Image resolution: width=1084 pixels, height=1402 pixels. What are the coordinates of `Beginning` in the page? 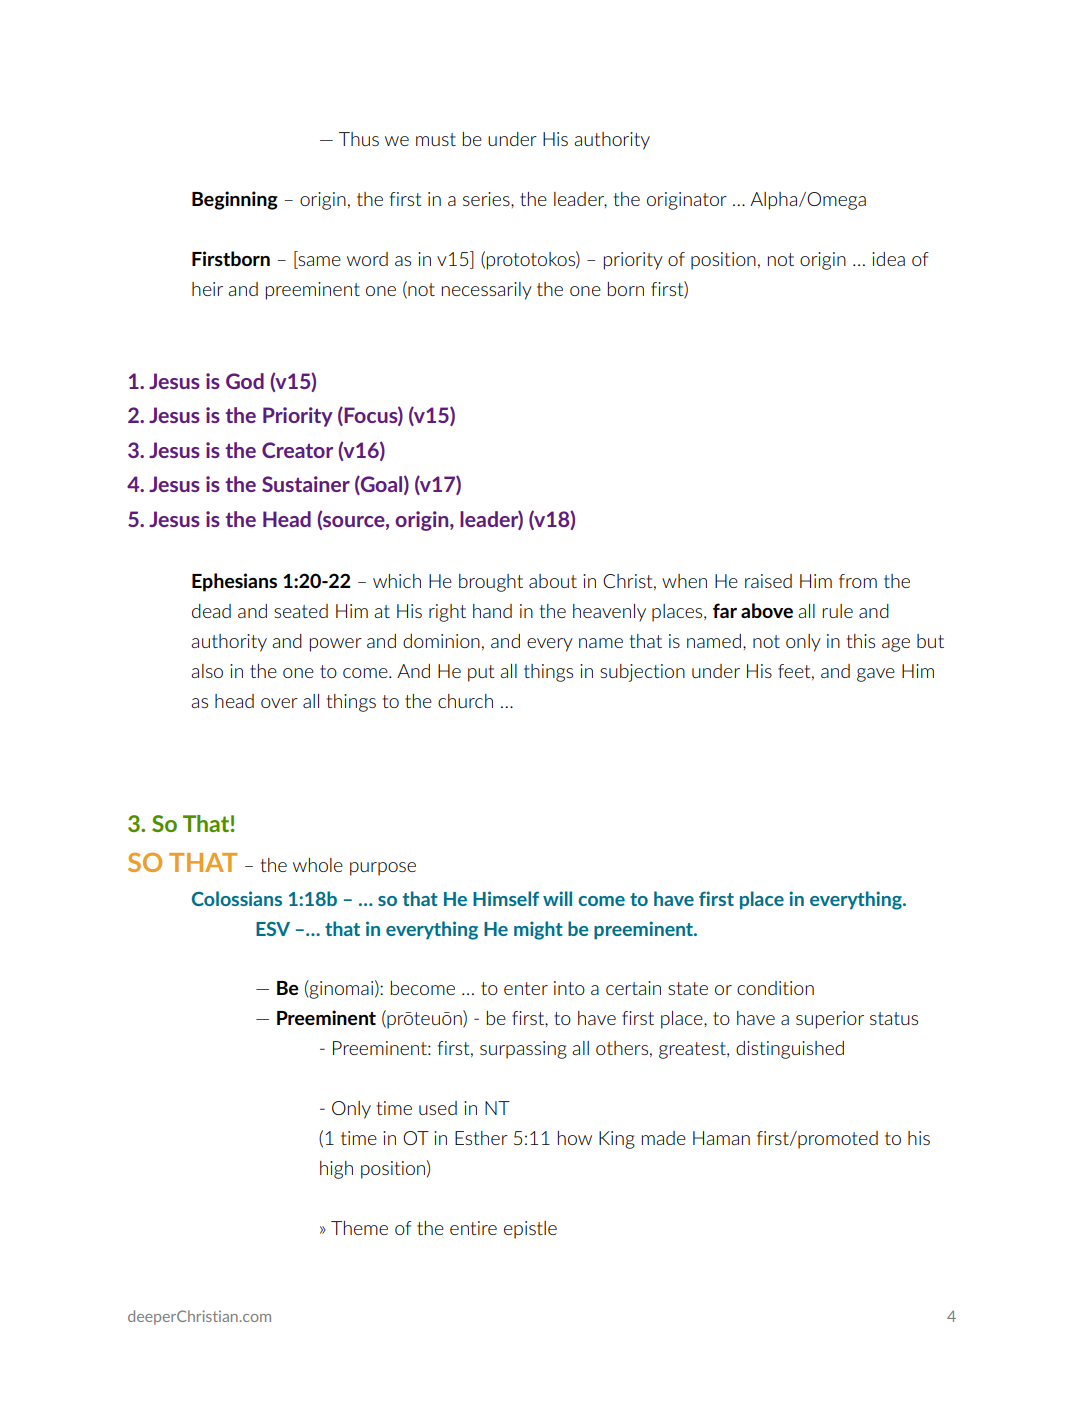 It's located at (235, 200).
